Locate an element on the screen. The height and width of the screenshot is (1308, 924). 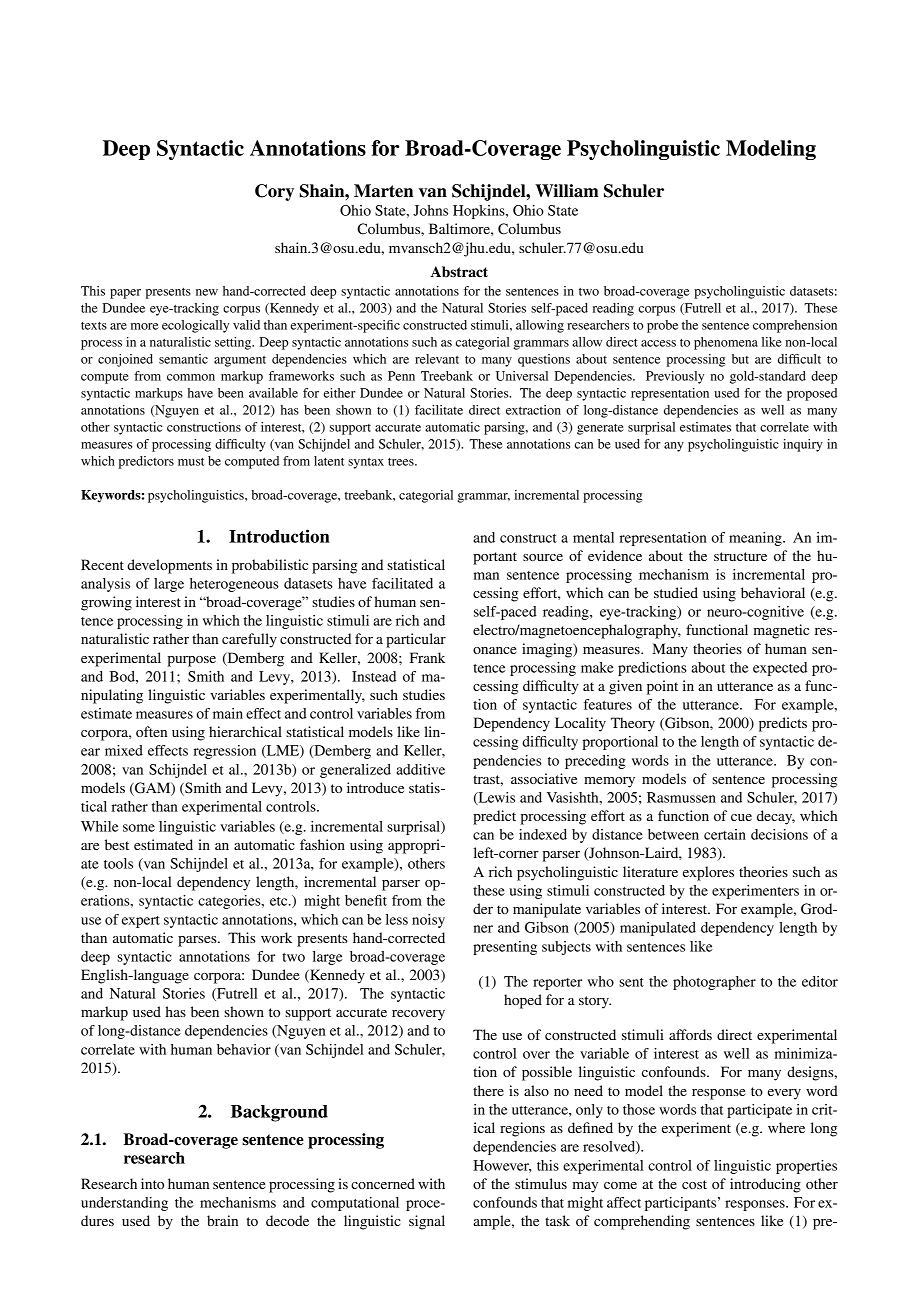
Frank is located at coordinates (427, 657).
